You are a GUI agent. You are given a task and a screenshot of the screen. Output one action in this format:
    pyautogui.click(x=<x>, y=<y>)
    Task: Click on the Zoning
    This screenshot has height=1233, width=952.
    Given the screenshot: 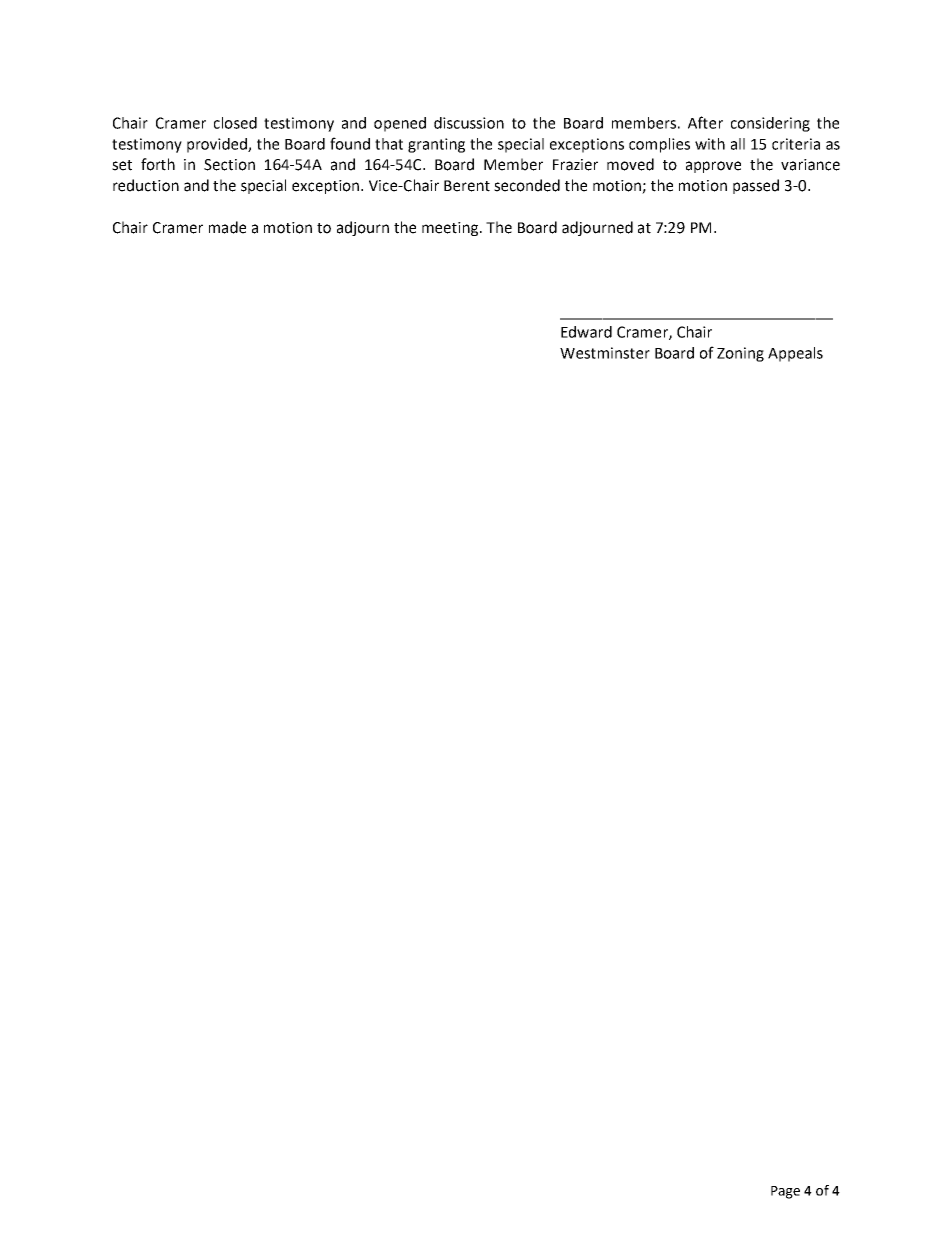 What is the action you would take?
    pyautogui.click(x=740, y=354)
